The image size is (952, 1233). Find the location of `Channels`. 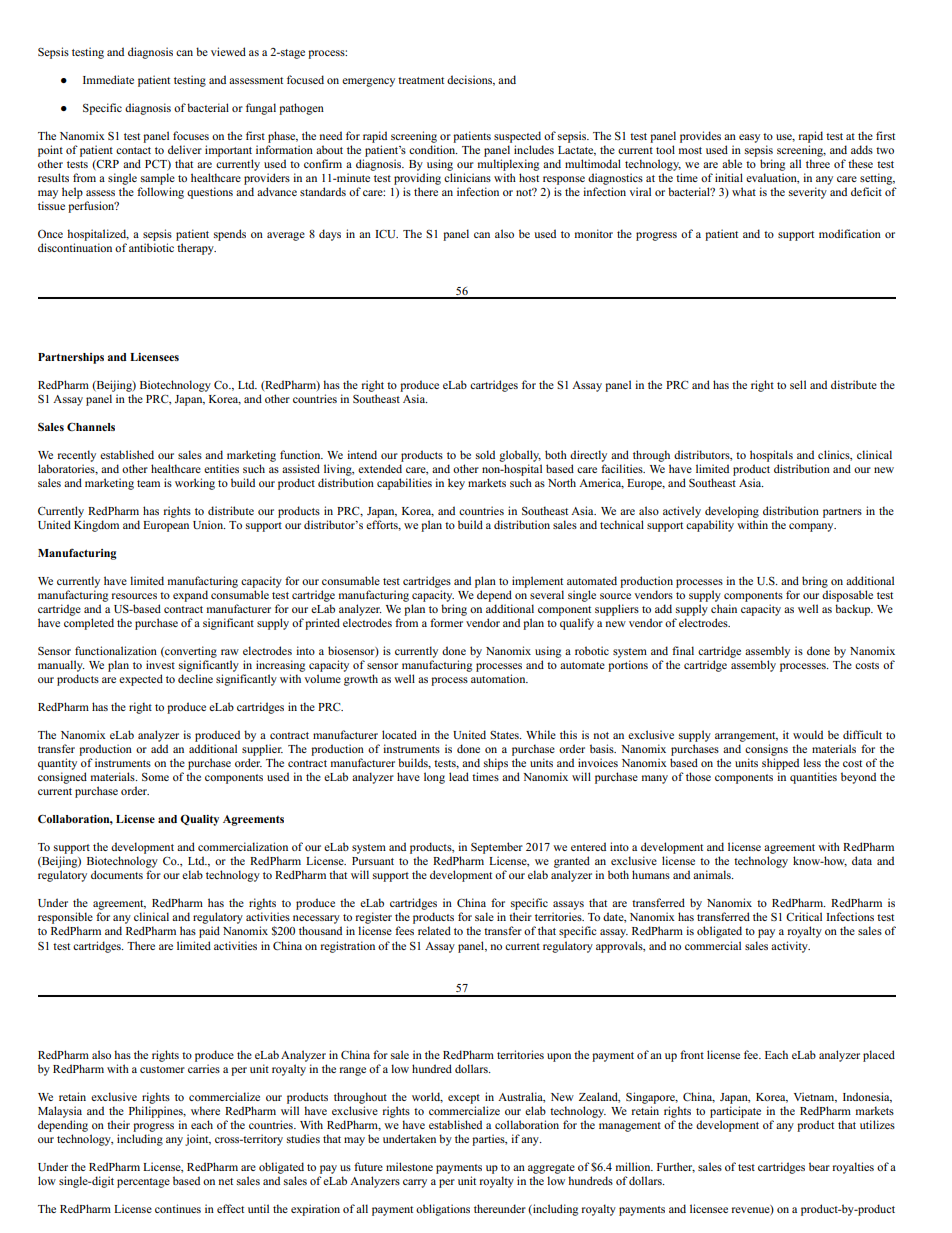

Channels is located at coordinates (91, 427).
